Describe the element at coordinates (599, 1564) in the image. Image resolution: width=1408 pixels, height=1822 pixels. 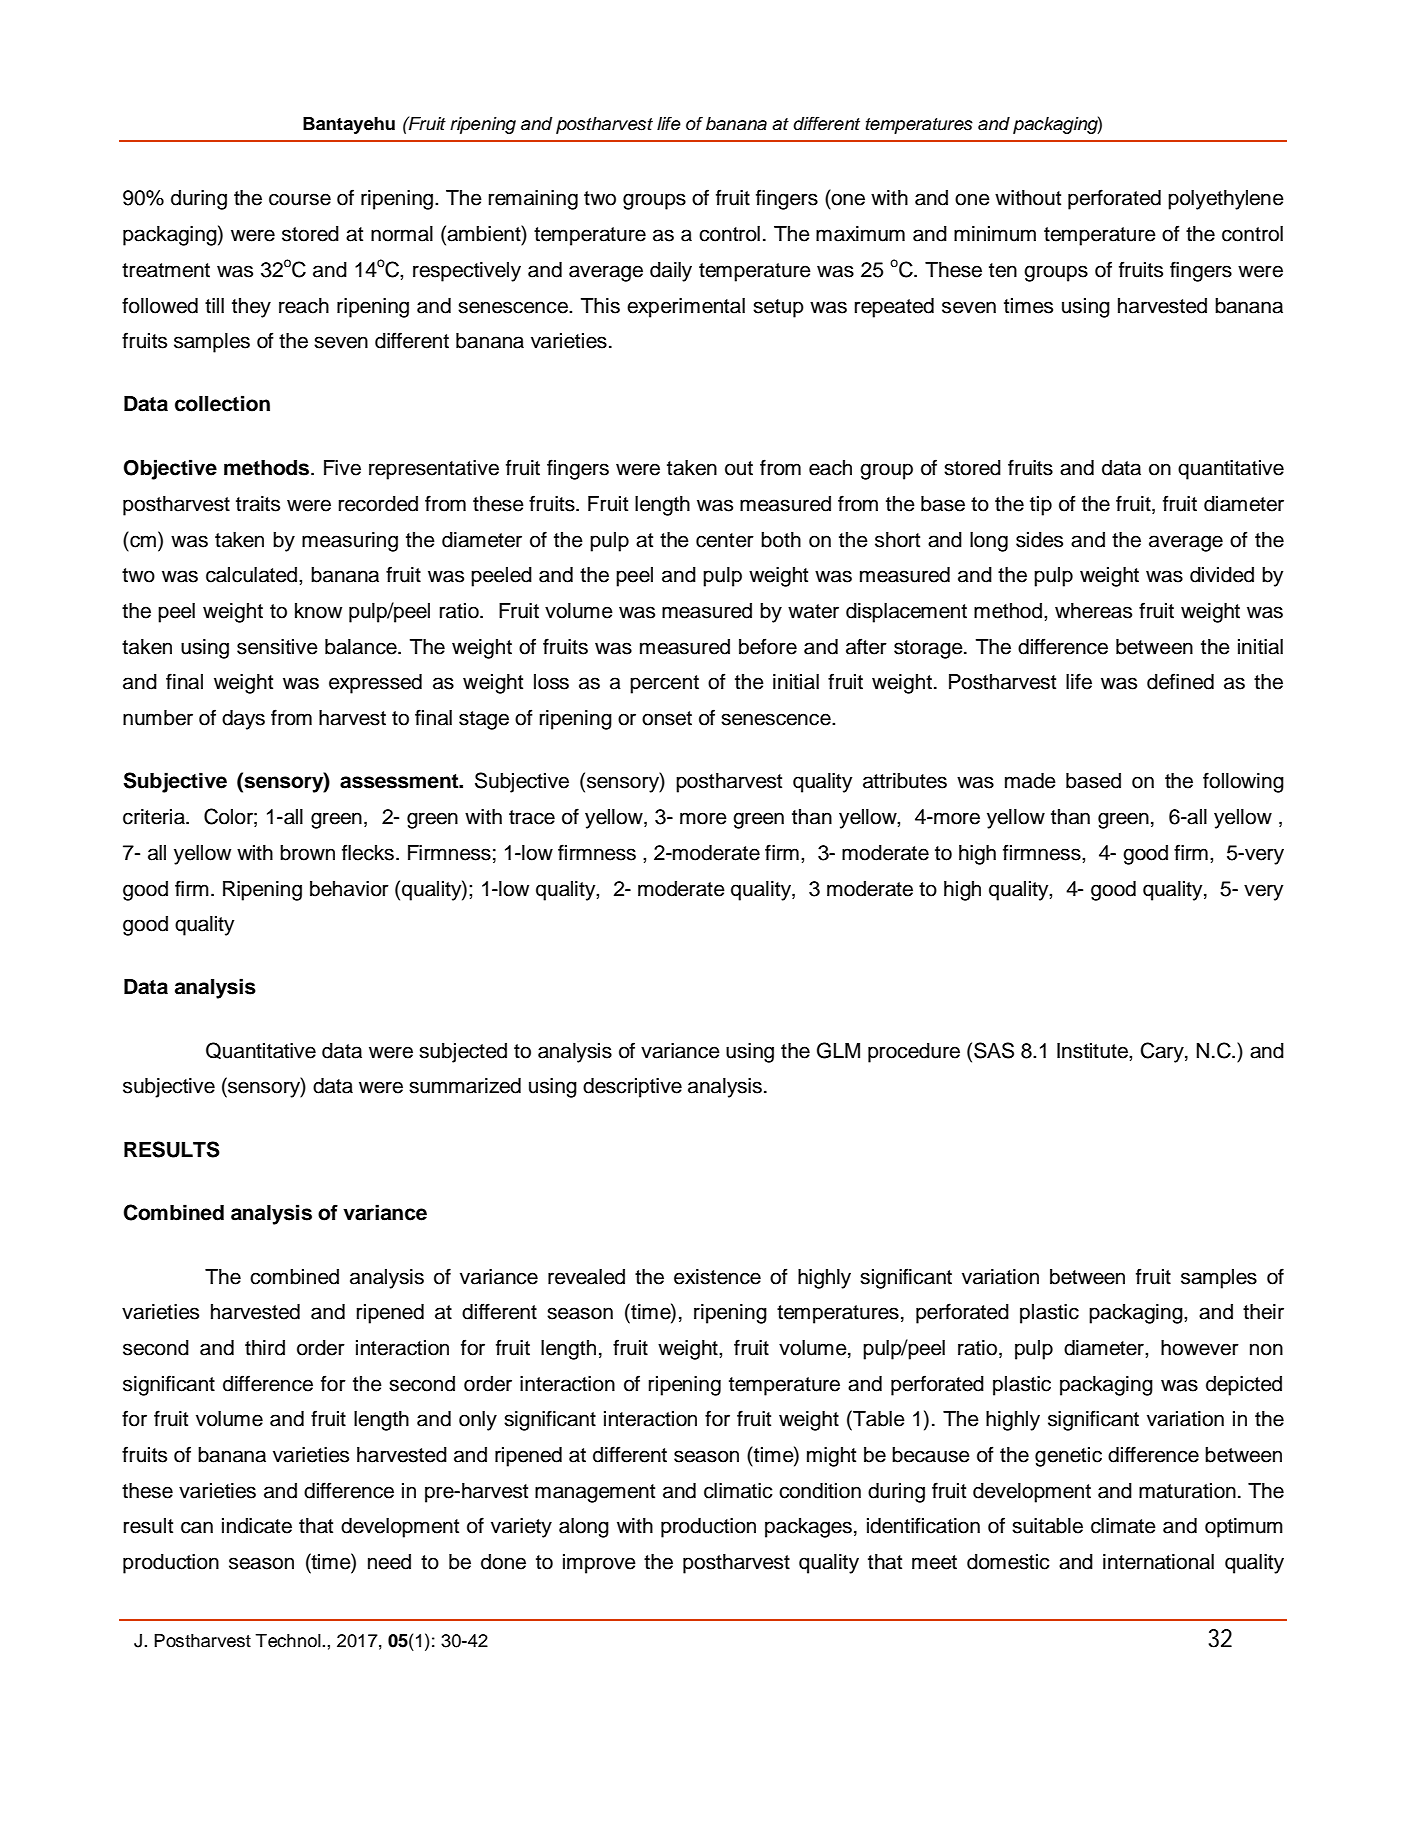
I see `improve` at that location.
